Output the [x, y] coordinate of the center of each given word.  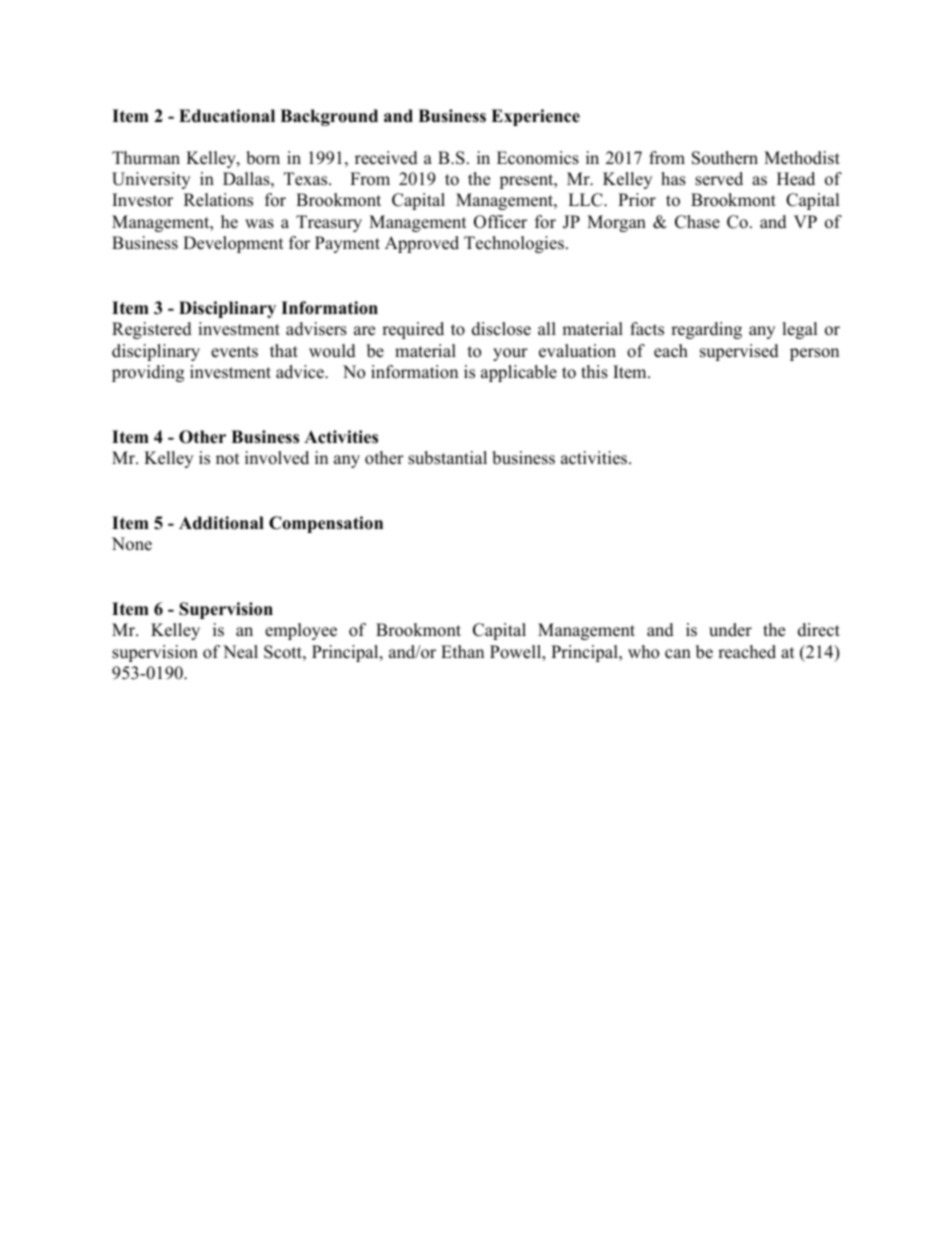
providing [148, 373]
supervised [739, 352]
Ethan [462, 651]
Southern [725, 158]
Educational [227, 116]
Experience [535, 117]
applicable [519, 373]
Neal [240, 652]
